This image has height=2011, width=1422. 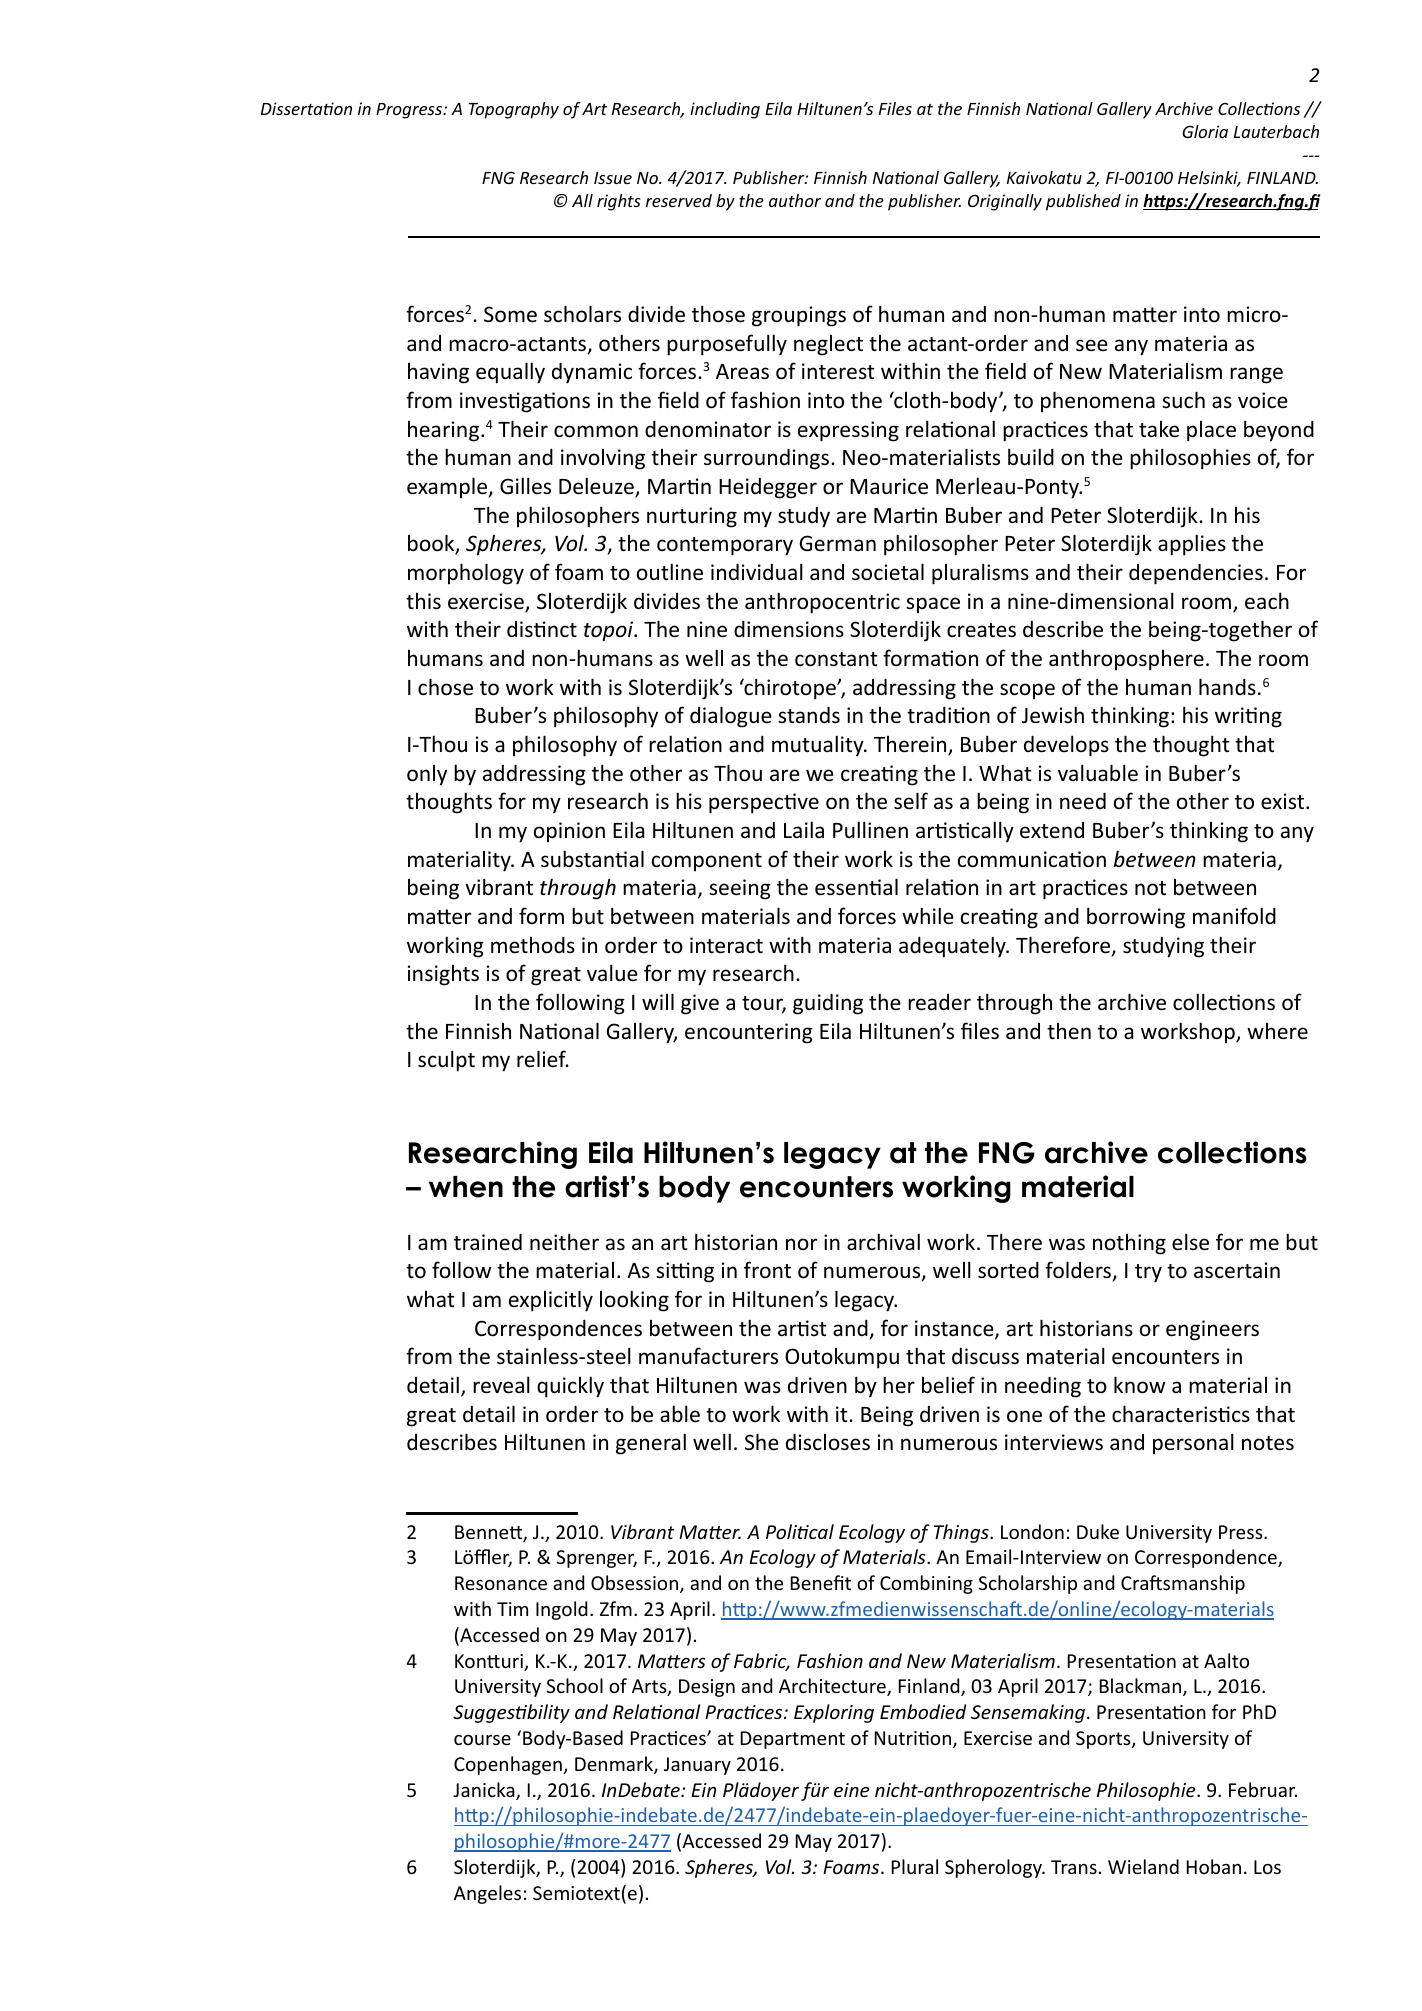 I want to click on insights, so click(x=443, y=975).
